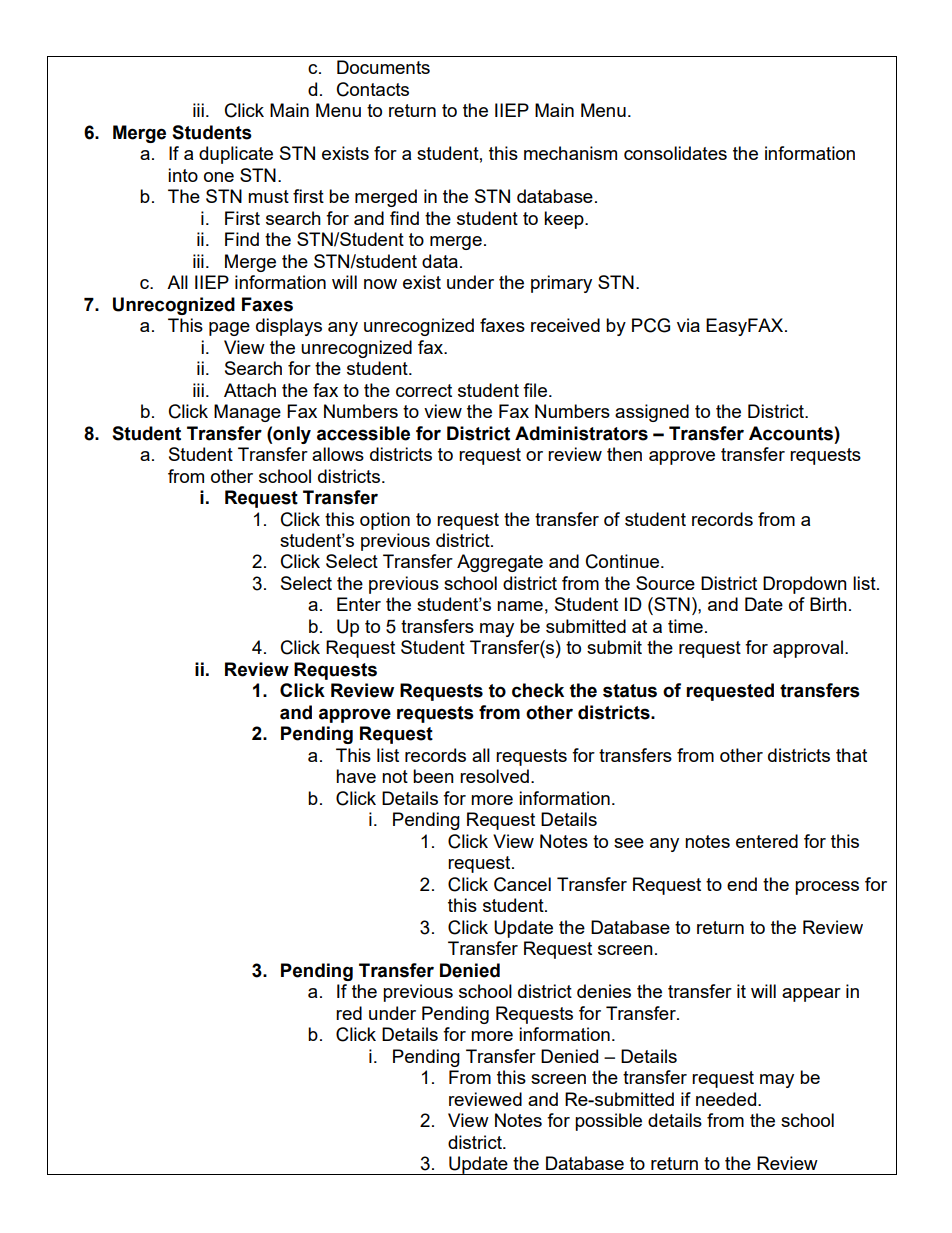 This page has height=1233, width=952. I want to click on Manage, so click(247, 413).
